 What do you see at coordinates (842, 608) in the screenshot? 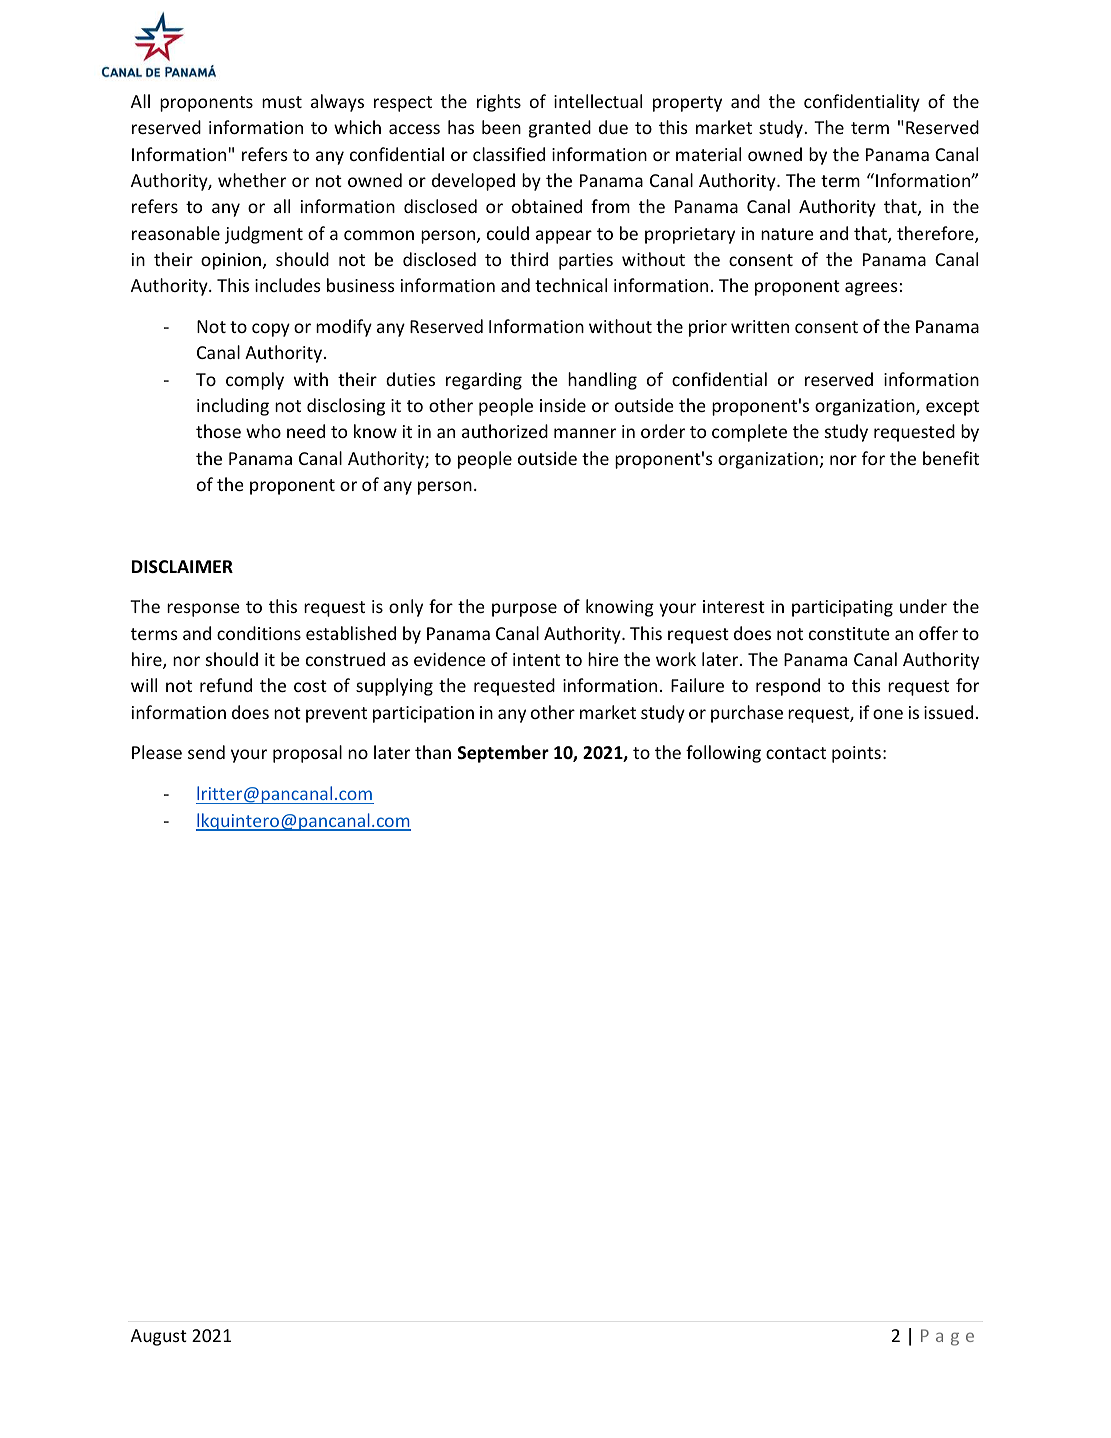
I see `participating` at bounding box center [842, 608].
